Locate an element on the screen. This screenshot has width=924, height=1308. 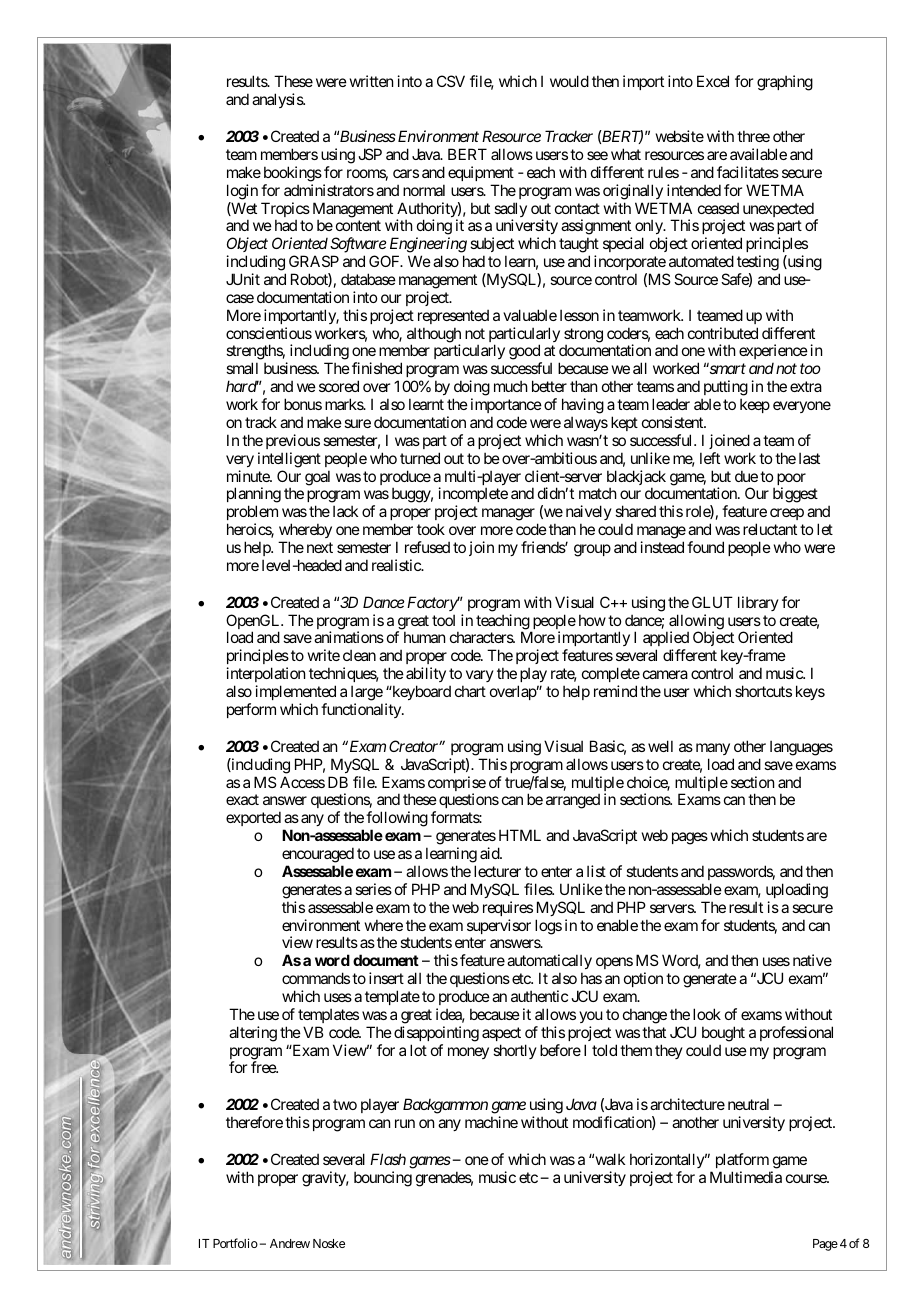
platform is located at coordinates (742, 1160).
